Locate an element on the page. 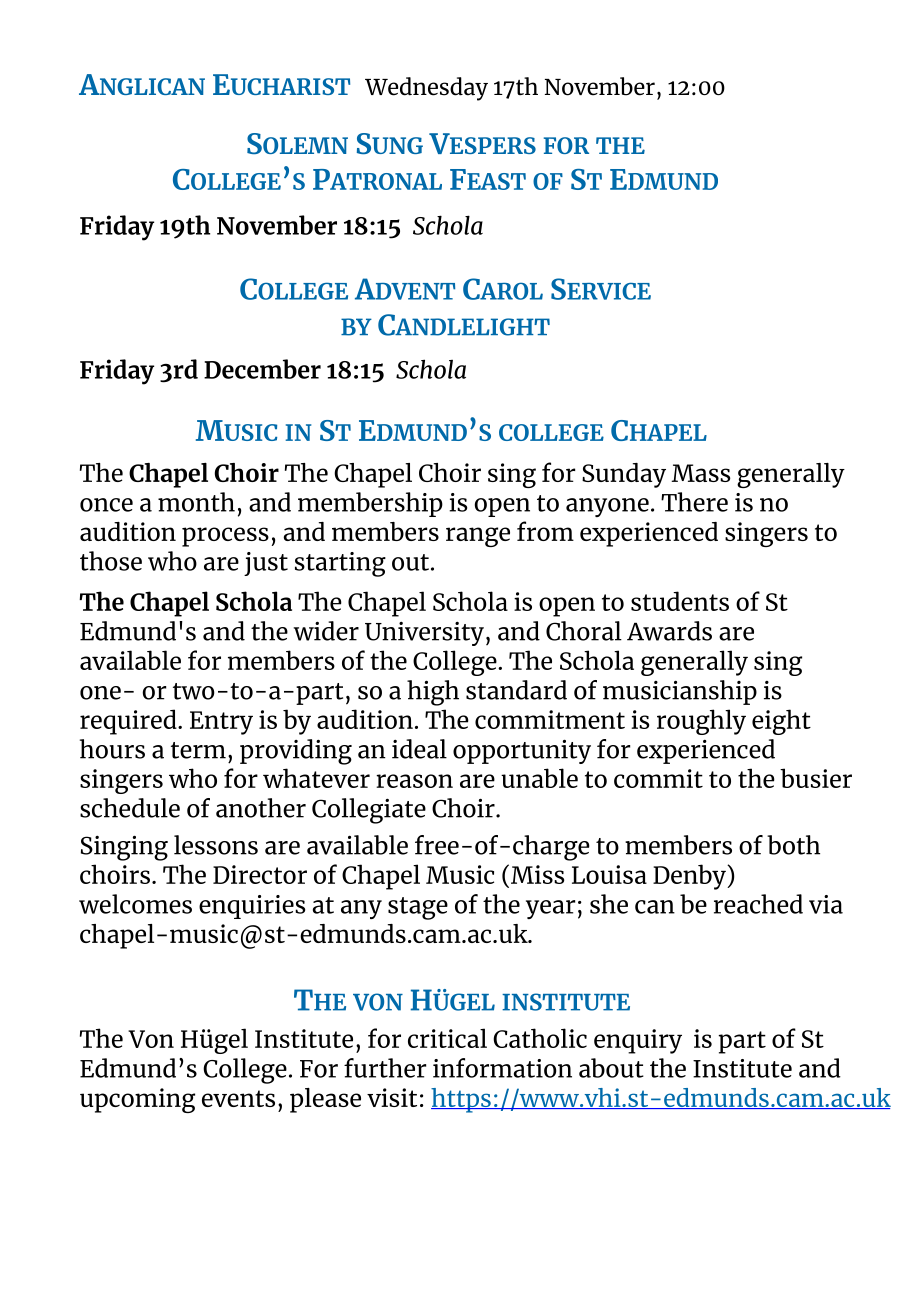 The width and height of the page is (924, 1308). Entry is located at coordinates (221, 723).
